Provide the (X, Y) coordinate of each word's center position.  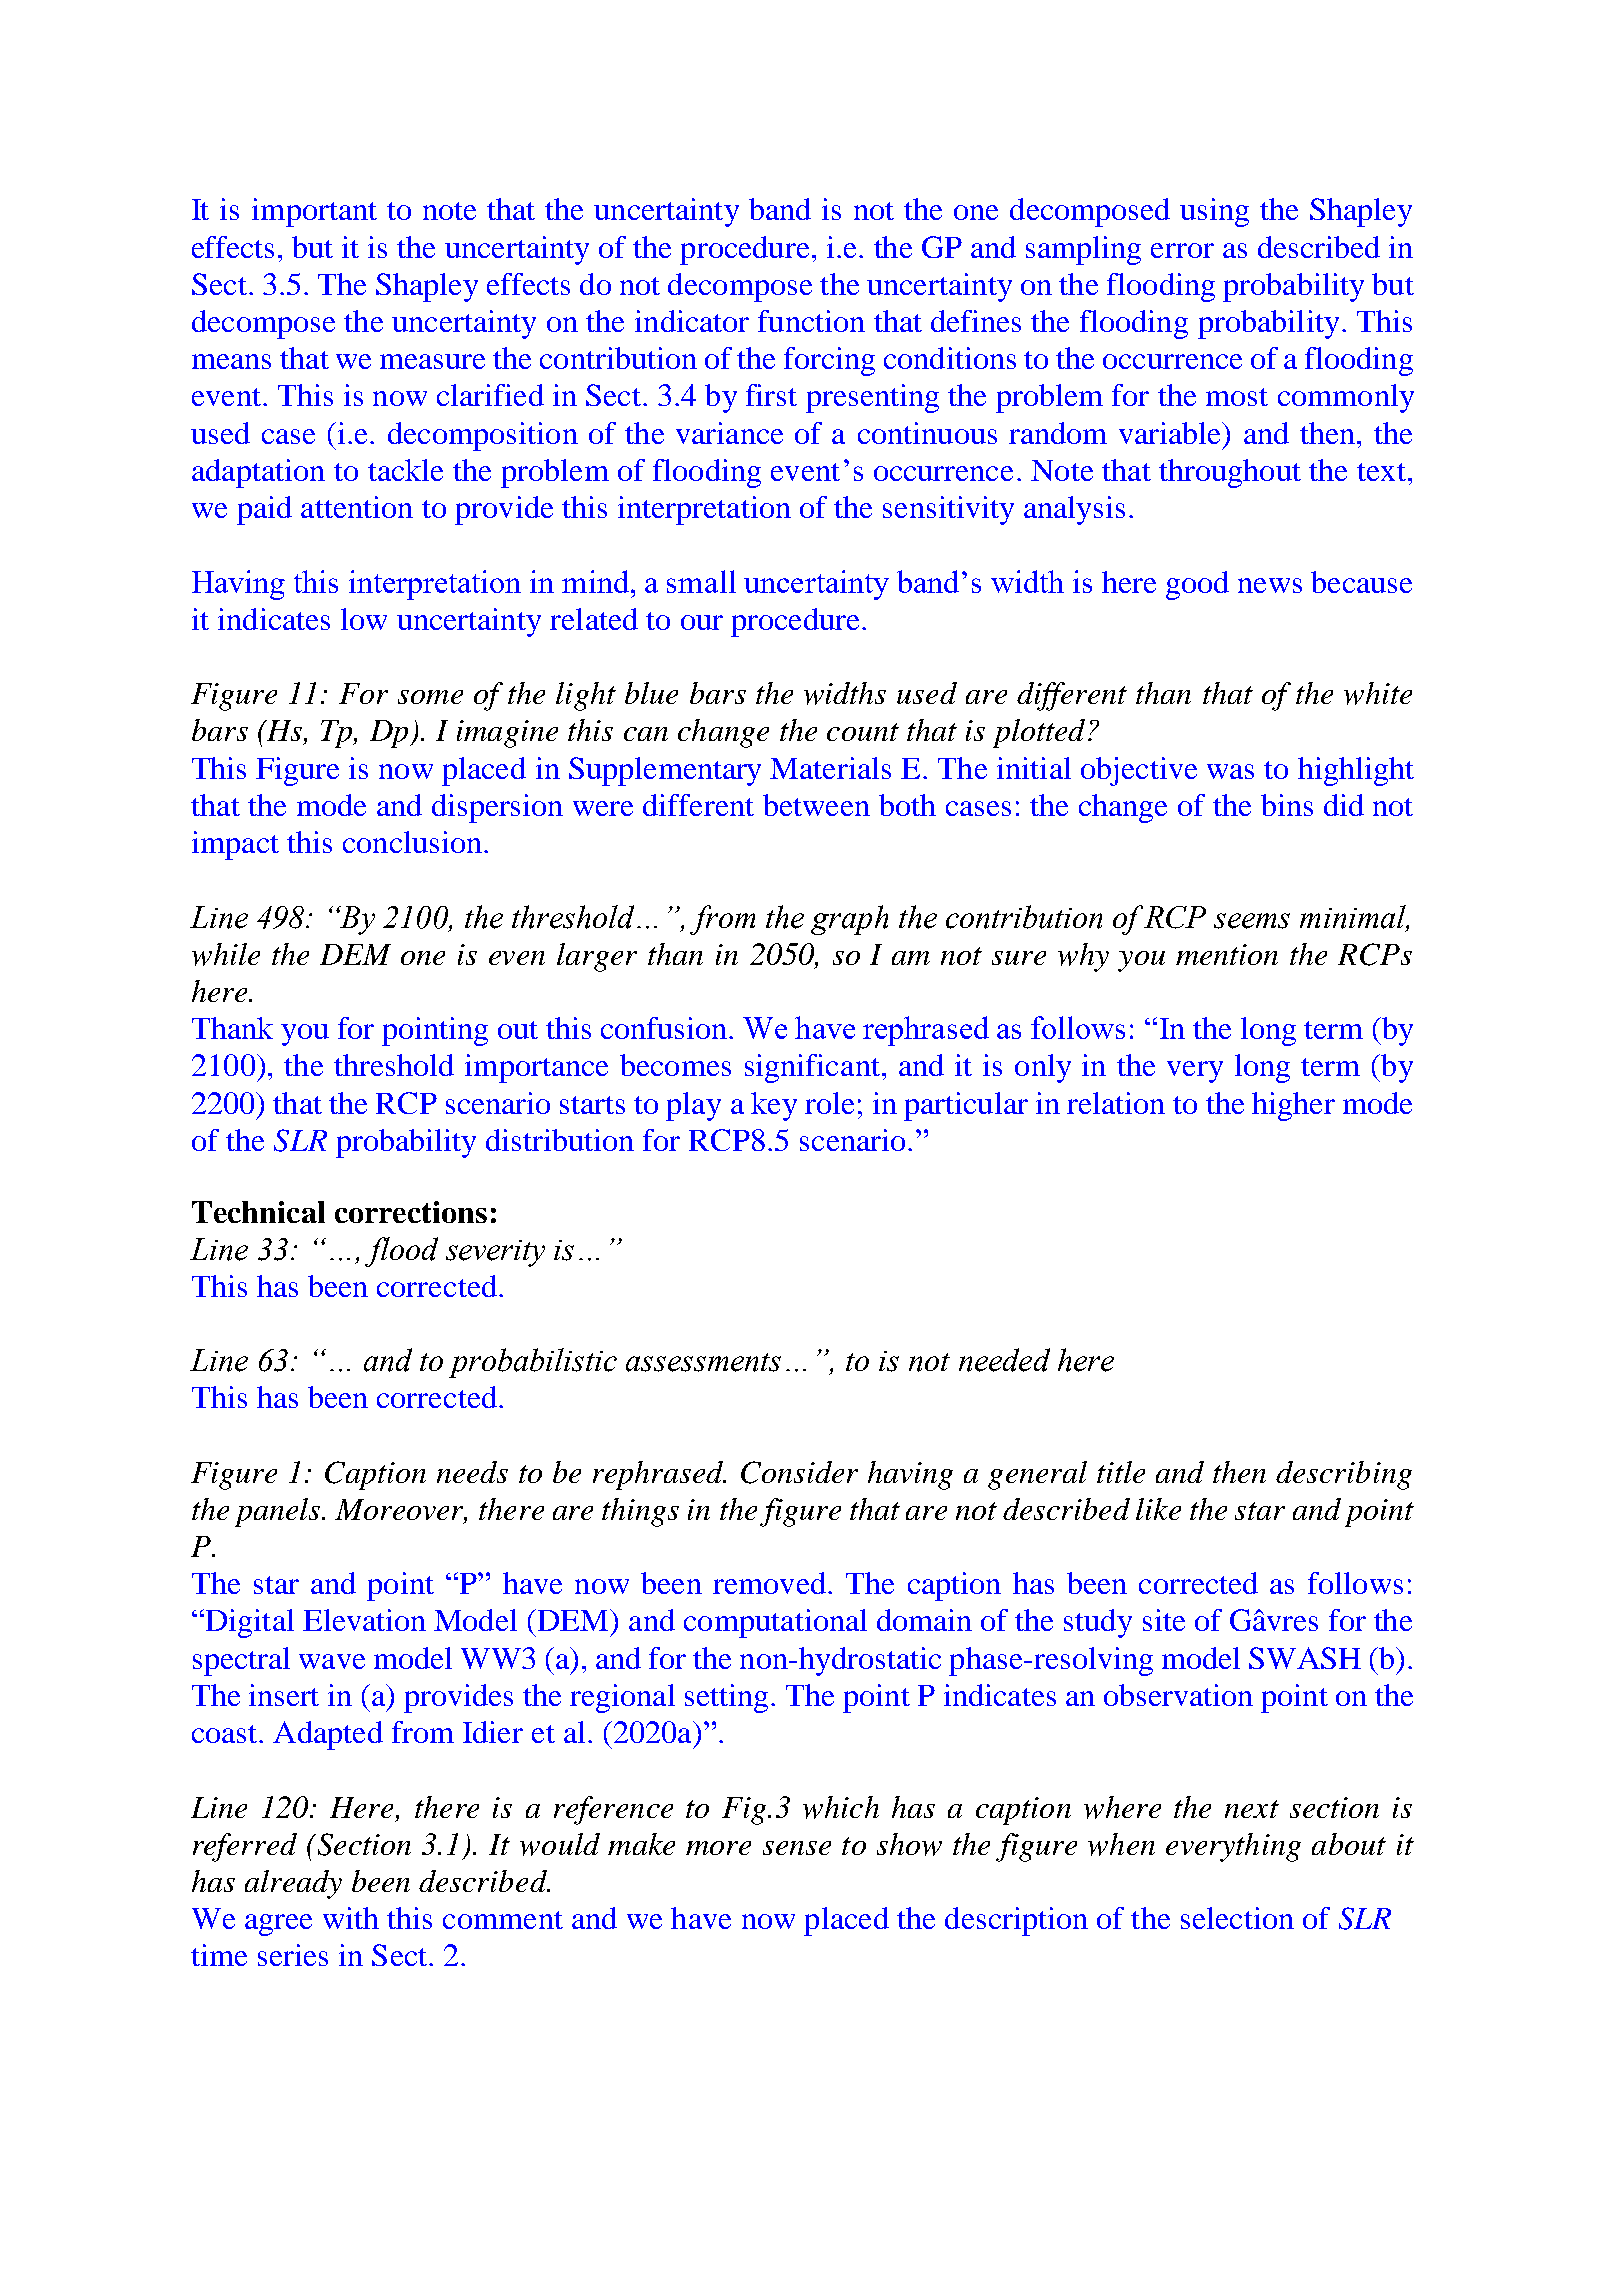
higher (1293, 1106)
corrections (411, 1212)
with (351, 1918)
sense (797, 1848)
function (811, 321)
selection (1237, 1918)
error (1182, 250)
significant (812, 1068)
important (314, 212)
